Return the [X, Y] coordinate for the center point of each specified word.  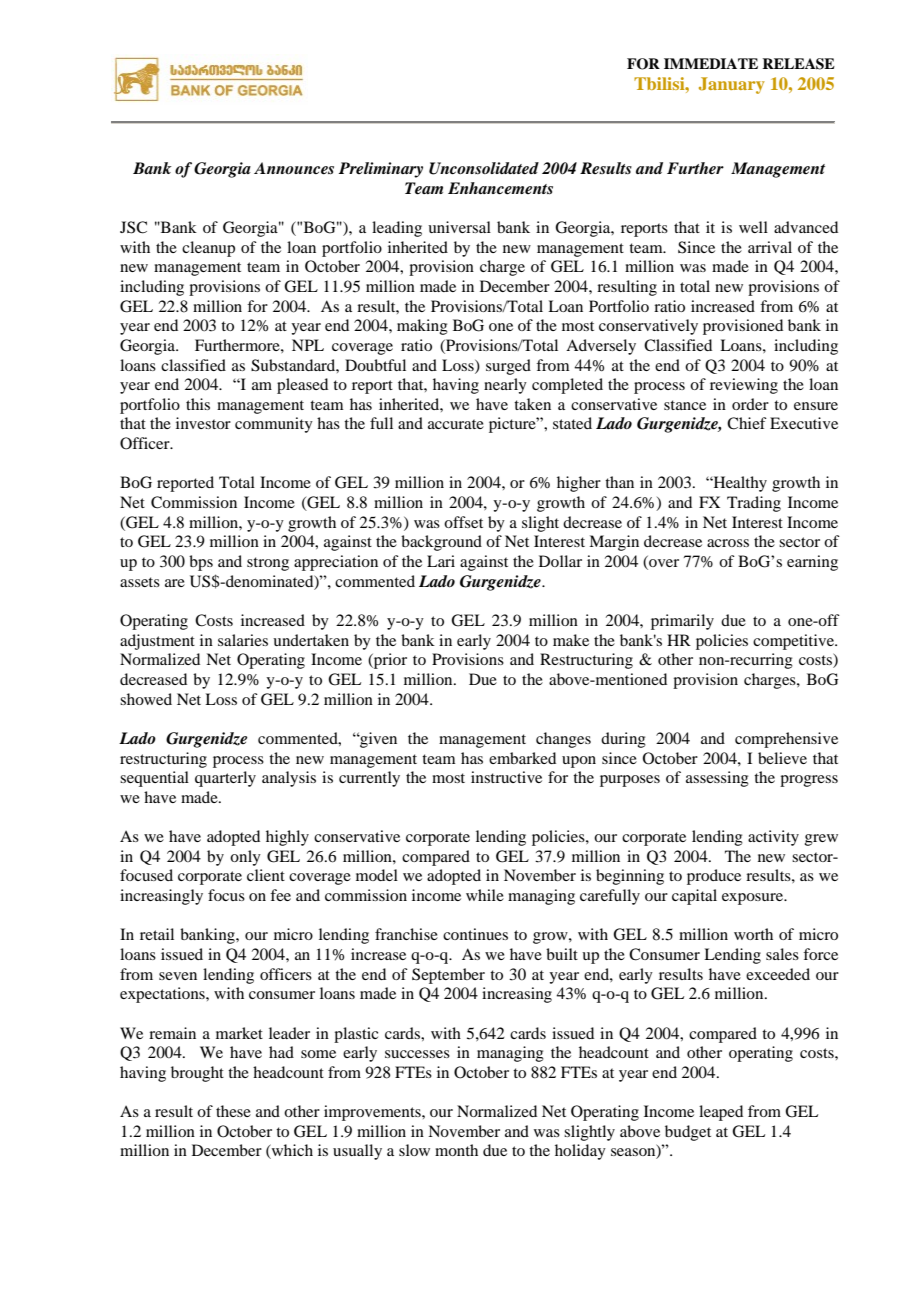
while [485, 895]
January [732, 85]
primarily [682, 622]
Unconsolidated [484, 168]
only [245, 858]
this [198, 404]
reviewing [744, 386]
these [233, 1111]
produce [714, 877]
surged [508, 367]
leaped [721, 1113]
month [456, 1150]
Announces [294, 168]
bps [201, 563]
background [441, 543]
